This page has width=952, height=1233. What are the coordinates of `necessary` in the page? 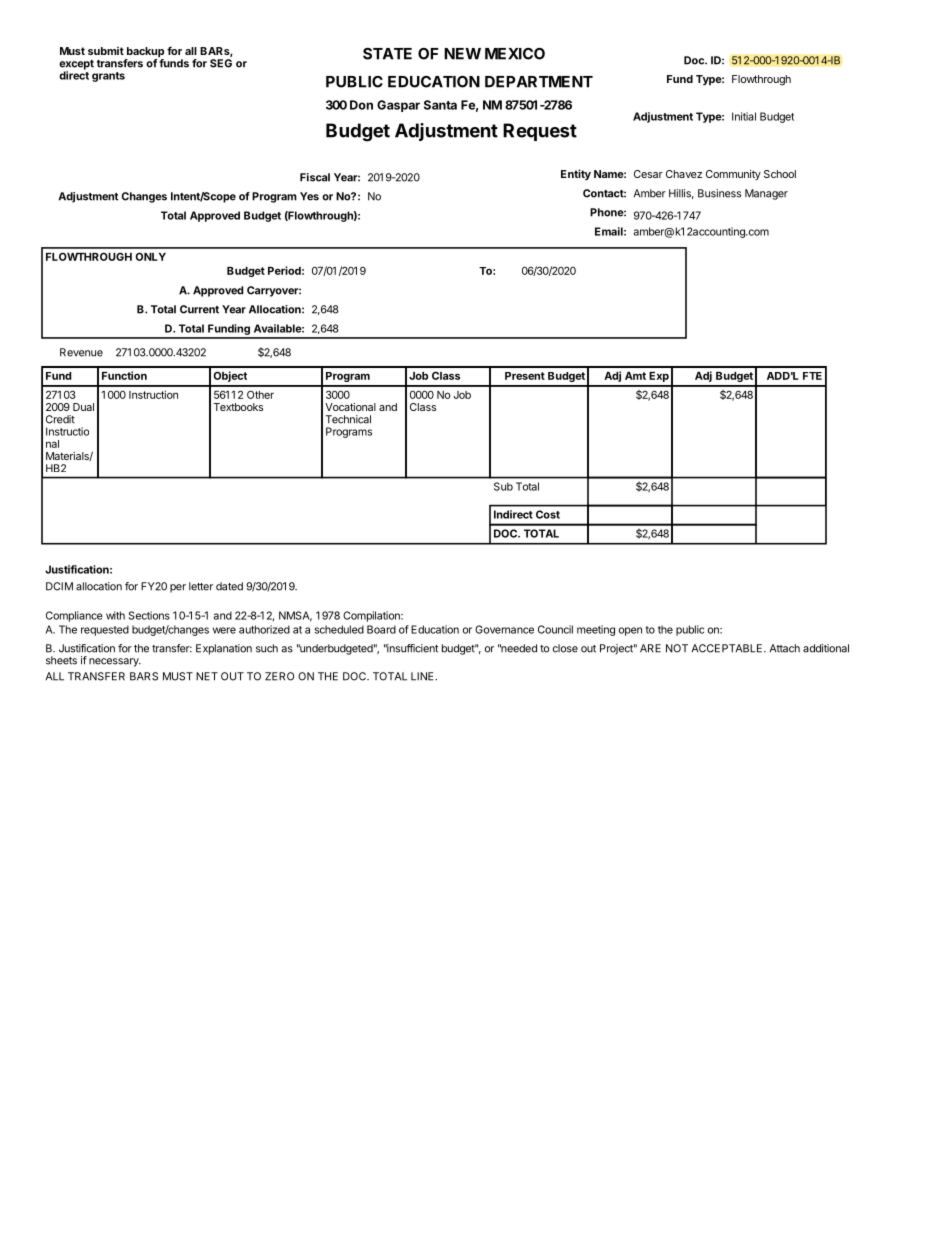 It's located at (115, 662).
